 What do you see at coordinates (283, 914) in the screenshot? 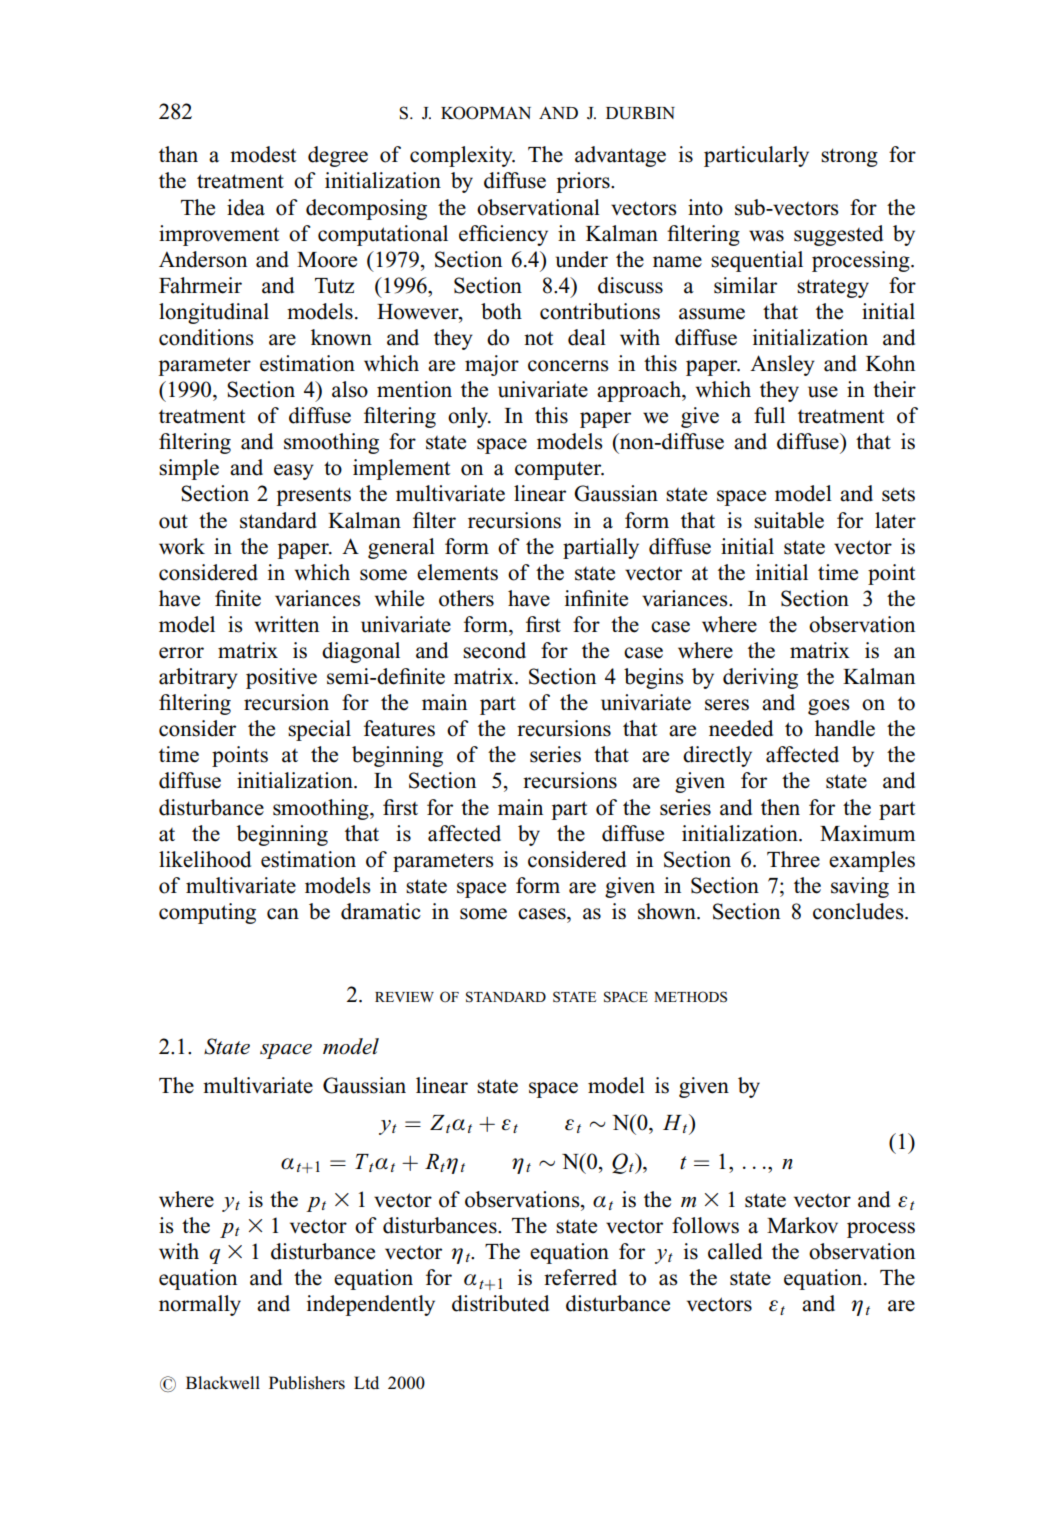
I see `can` at bounding box center [283, 914].
